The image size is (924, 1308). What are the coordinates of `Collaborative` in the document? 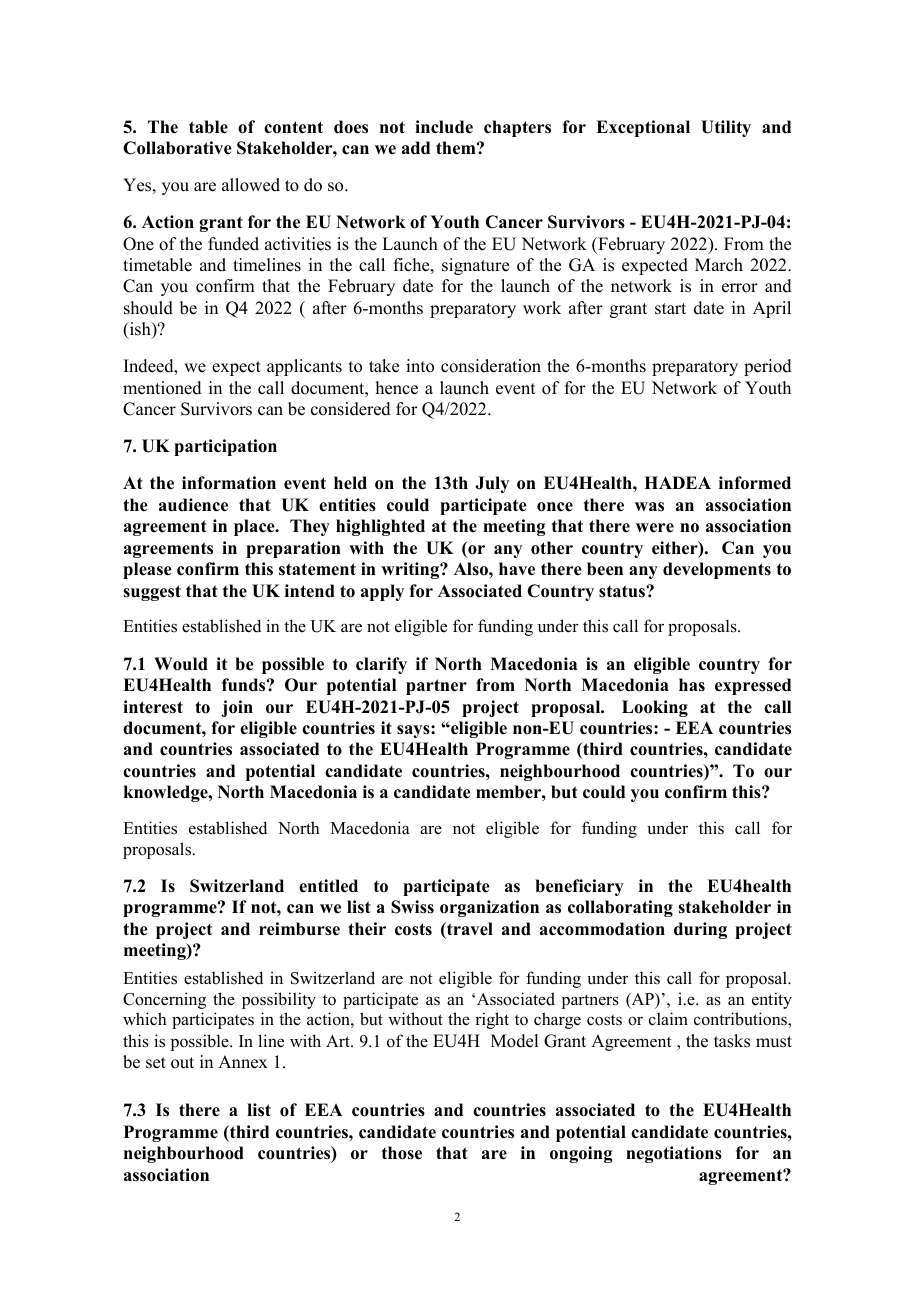 It's located at (177, 148).
